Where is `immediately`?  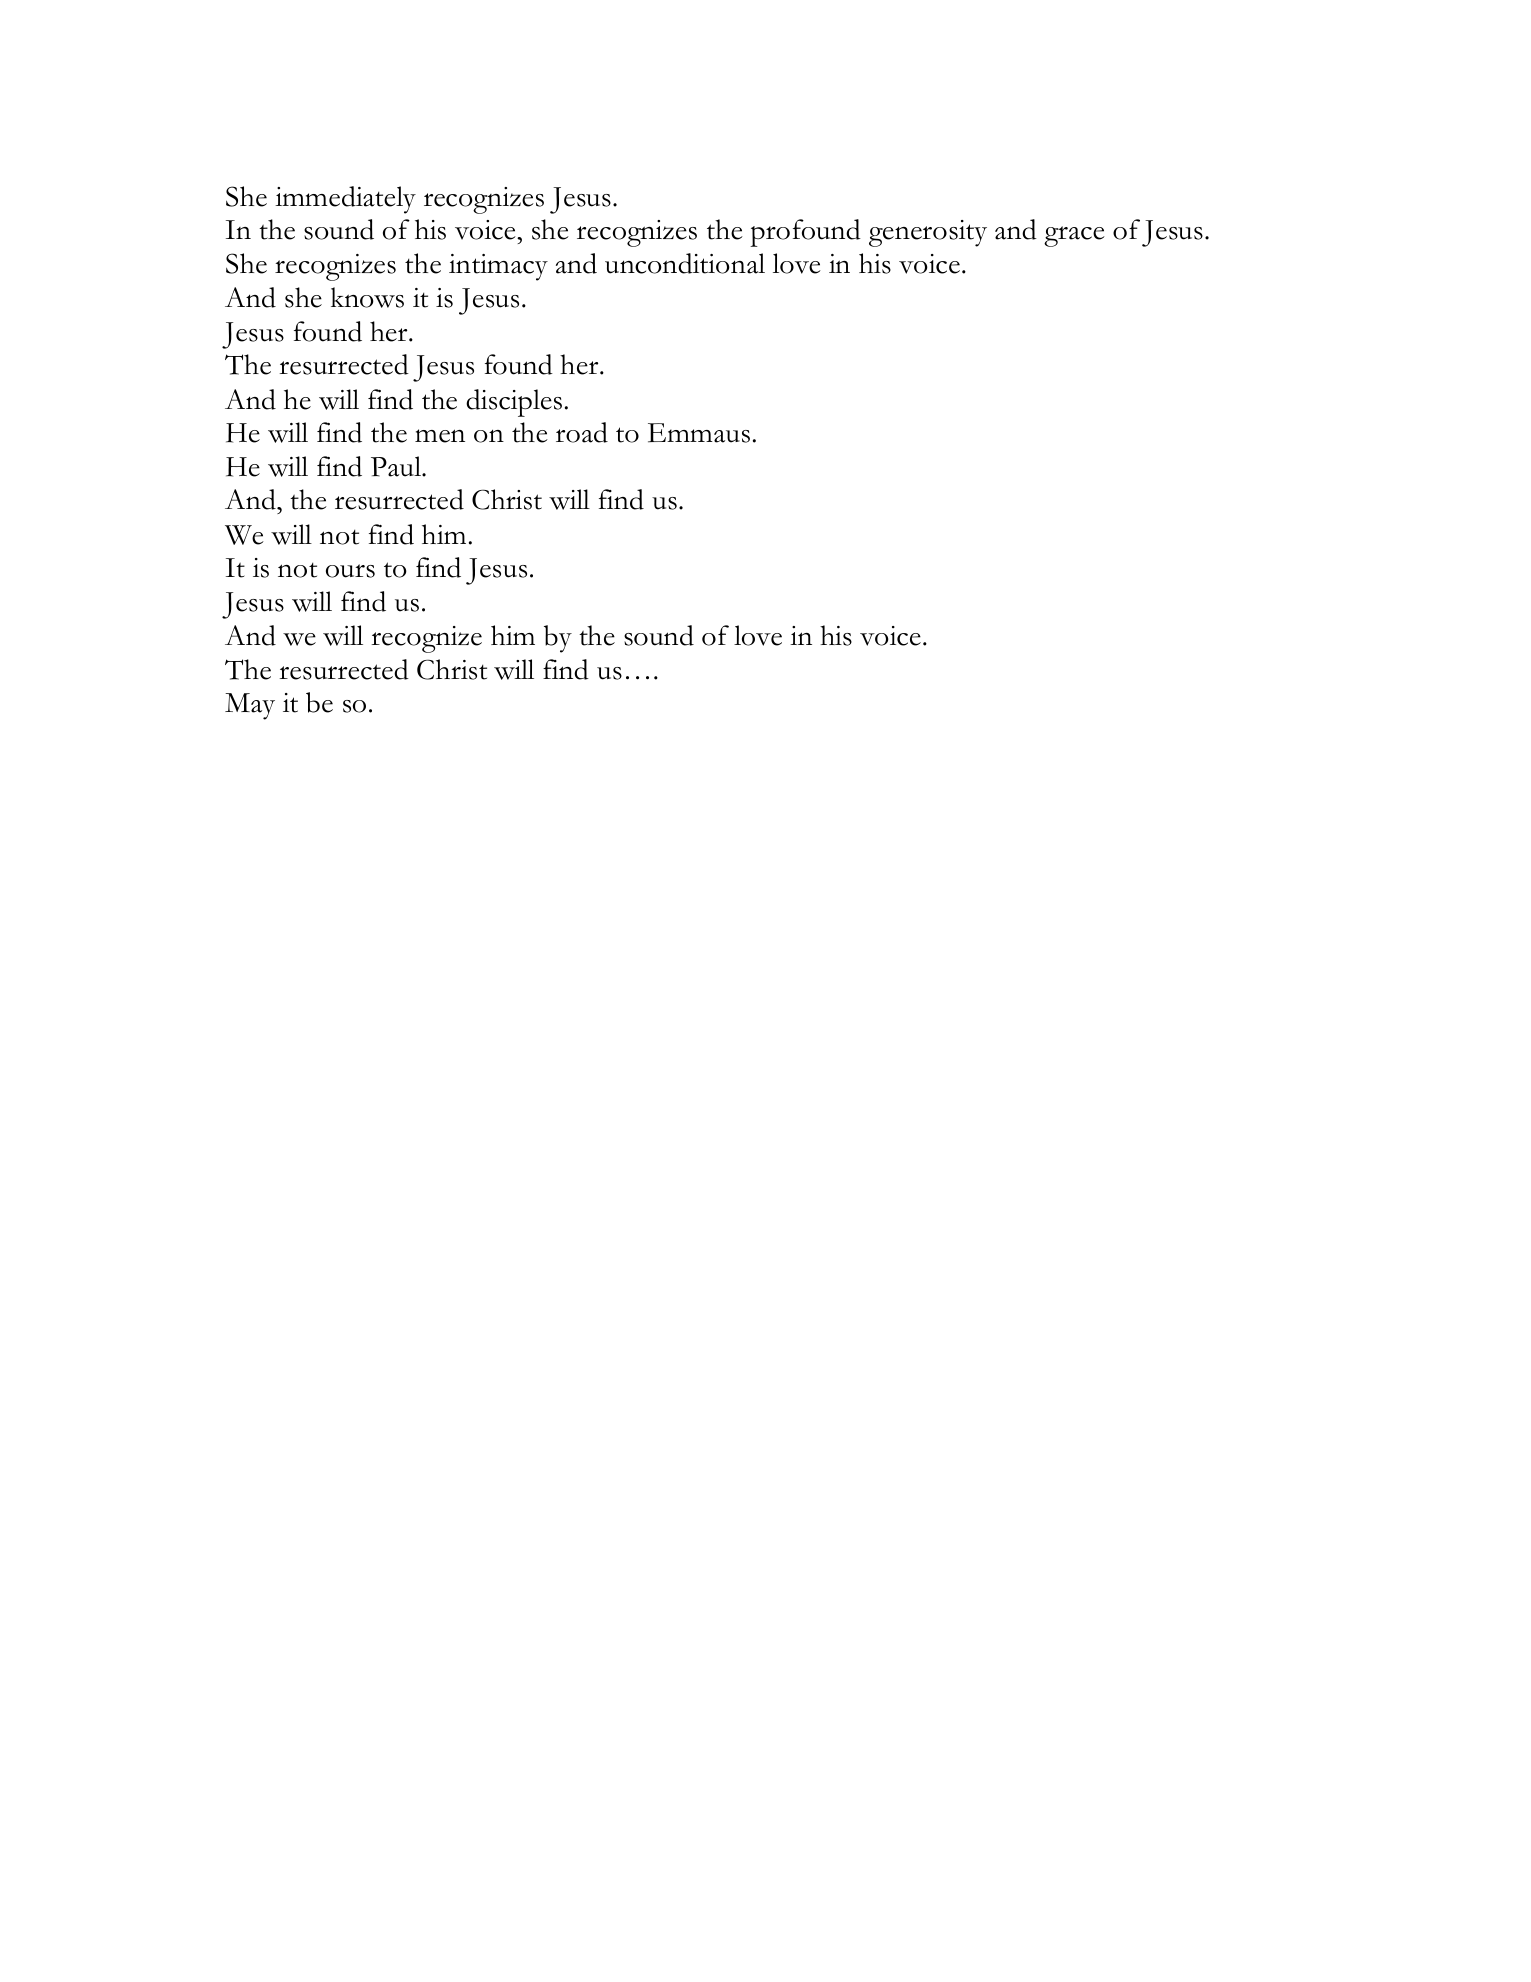
immediately is located at coordinates (345, 200).
